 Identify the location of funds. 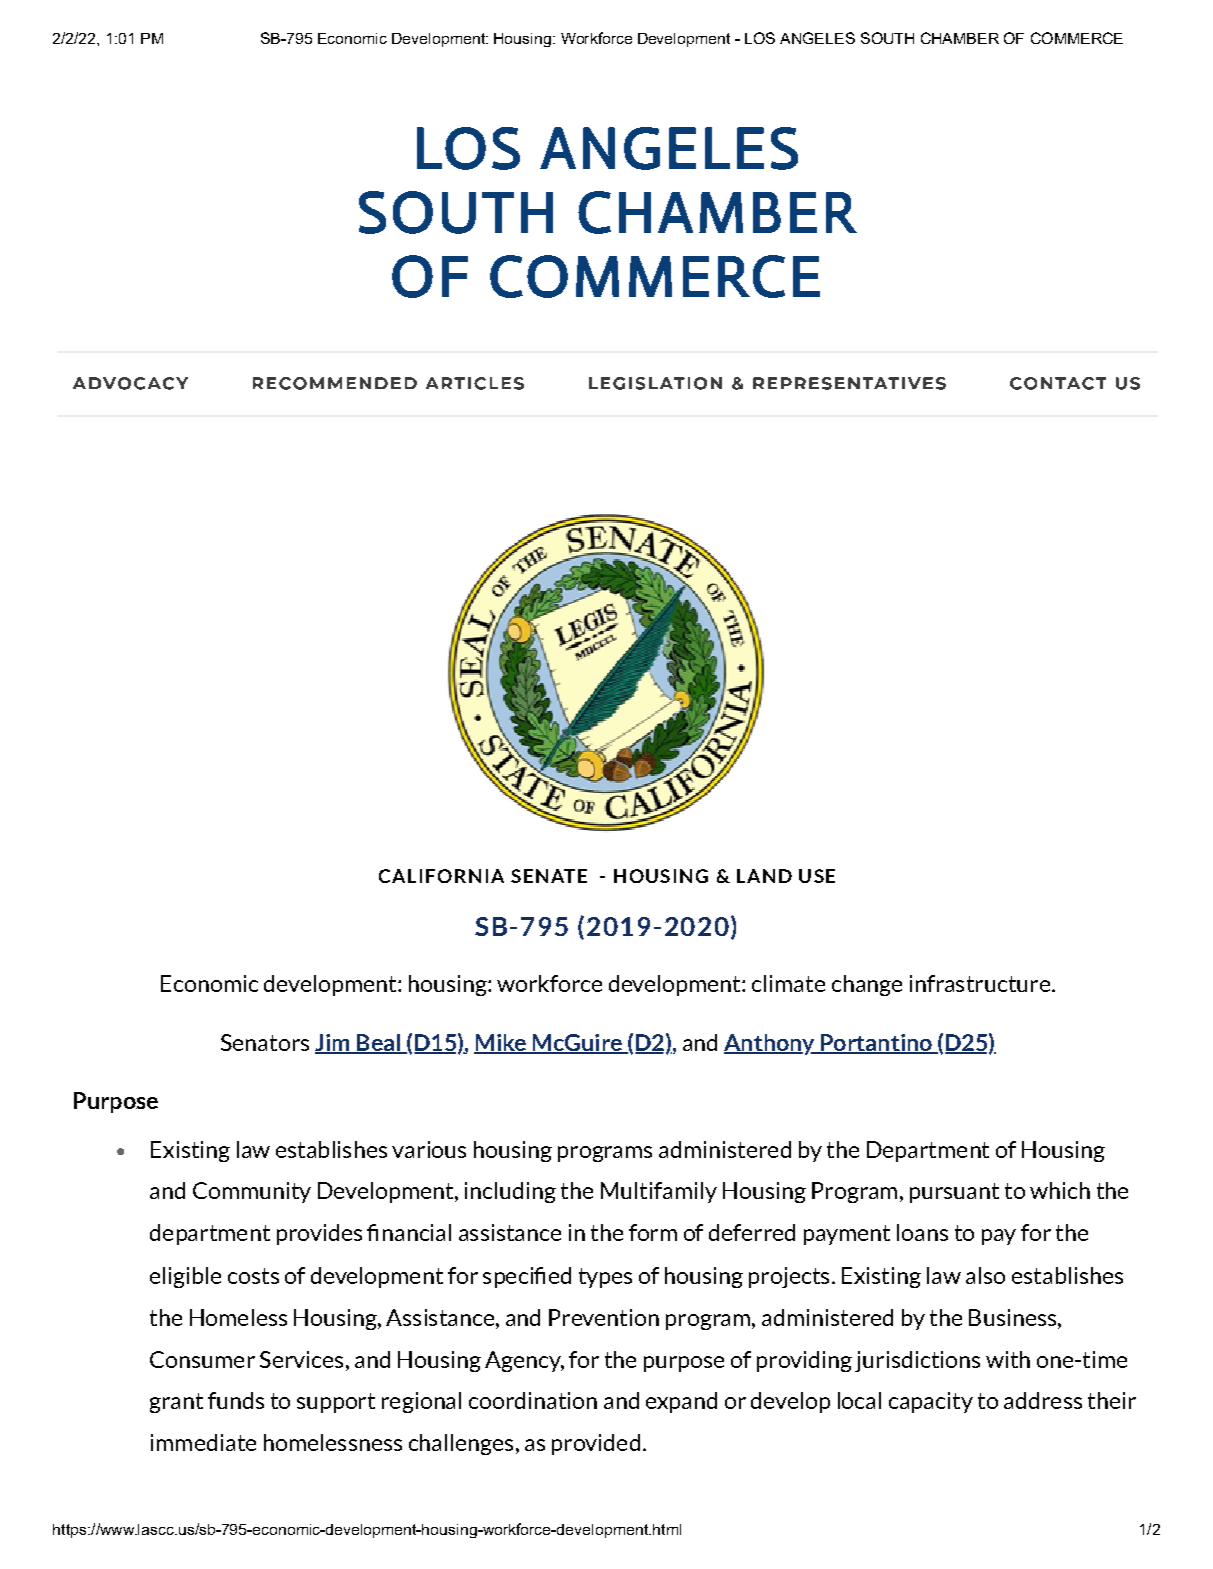
(236, 1400).
